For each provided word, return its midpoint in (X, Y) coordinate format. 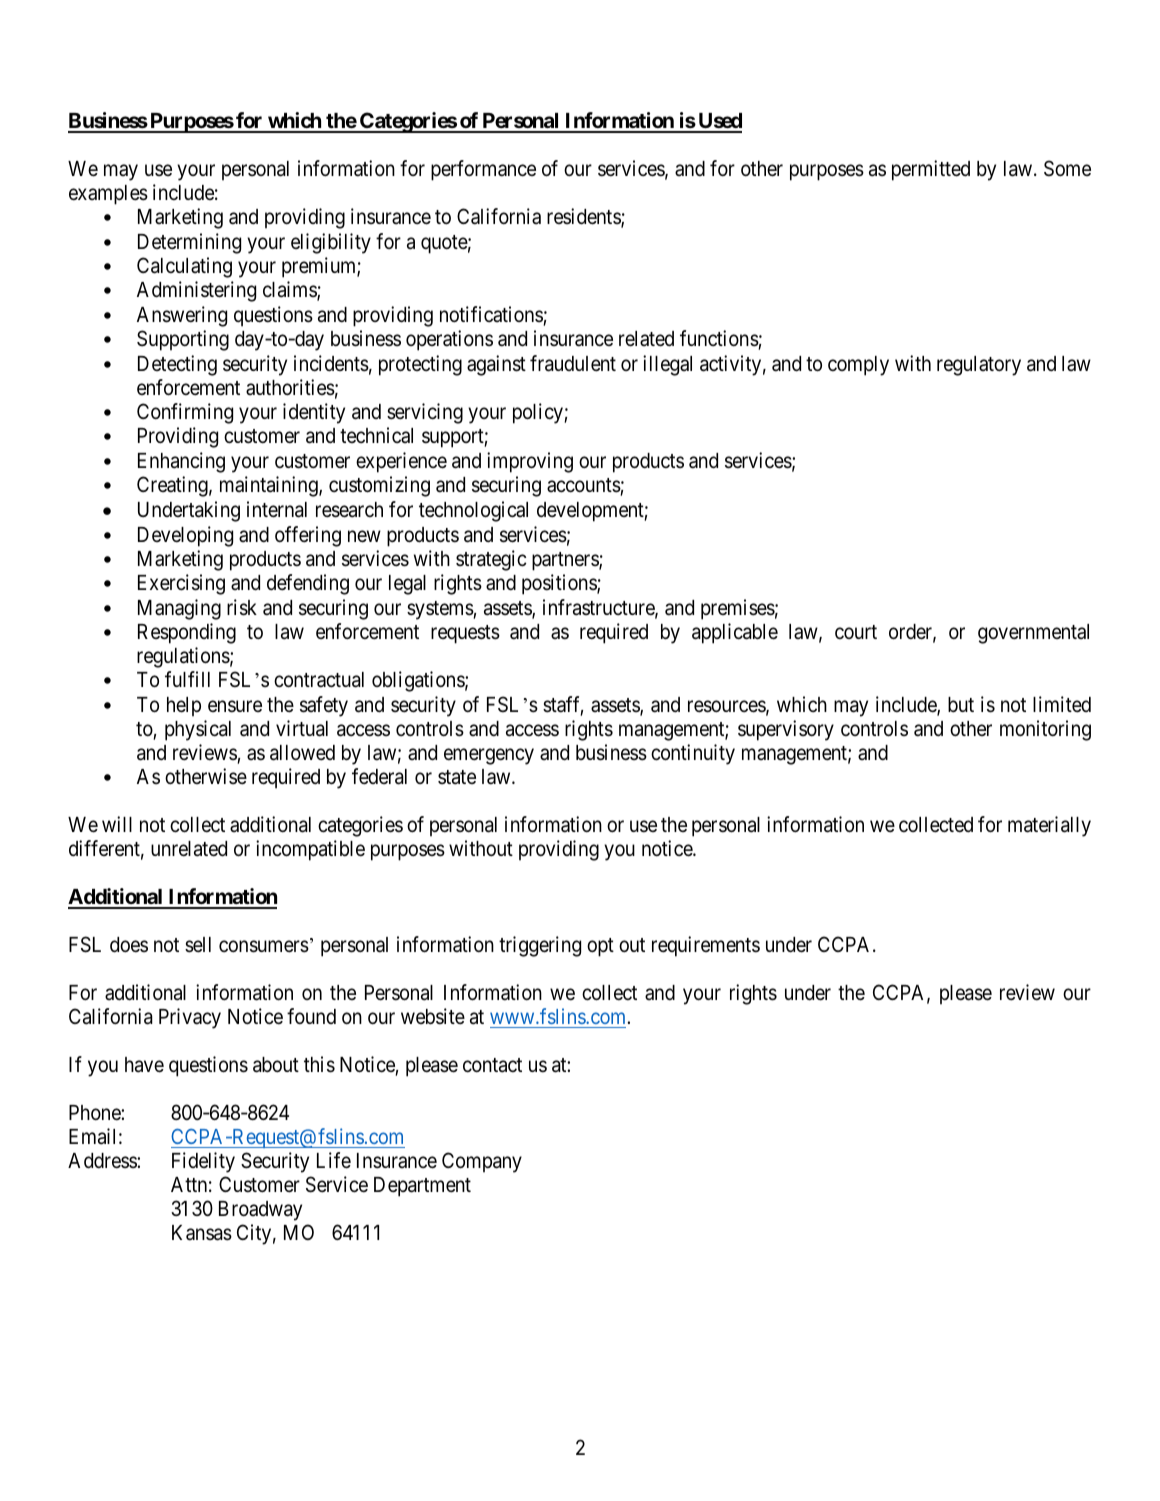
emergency (489, 756)
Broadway (260, 1211)
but (961, 704)
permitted (931, 170)
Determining (189, 243)
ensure (235, 706)
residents (584, 217)
